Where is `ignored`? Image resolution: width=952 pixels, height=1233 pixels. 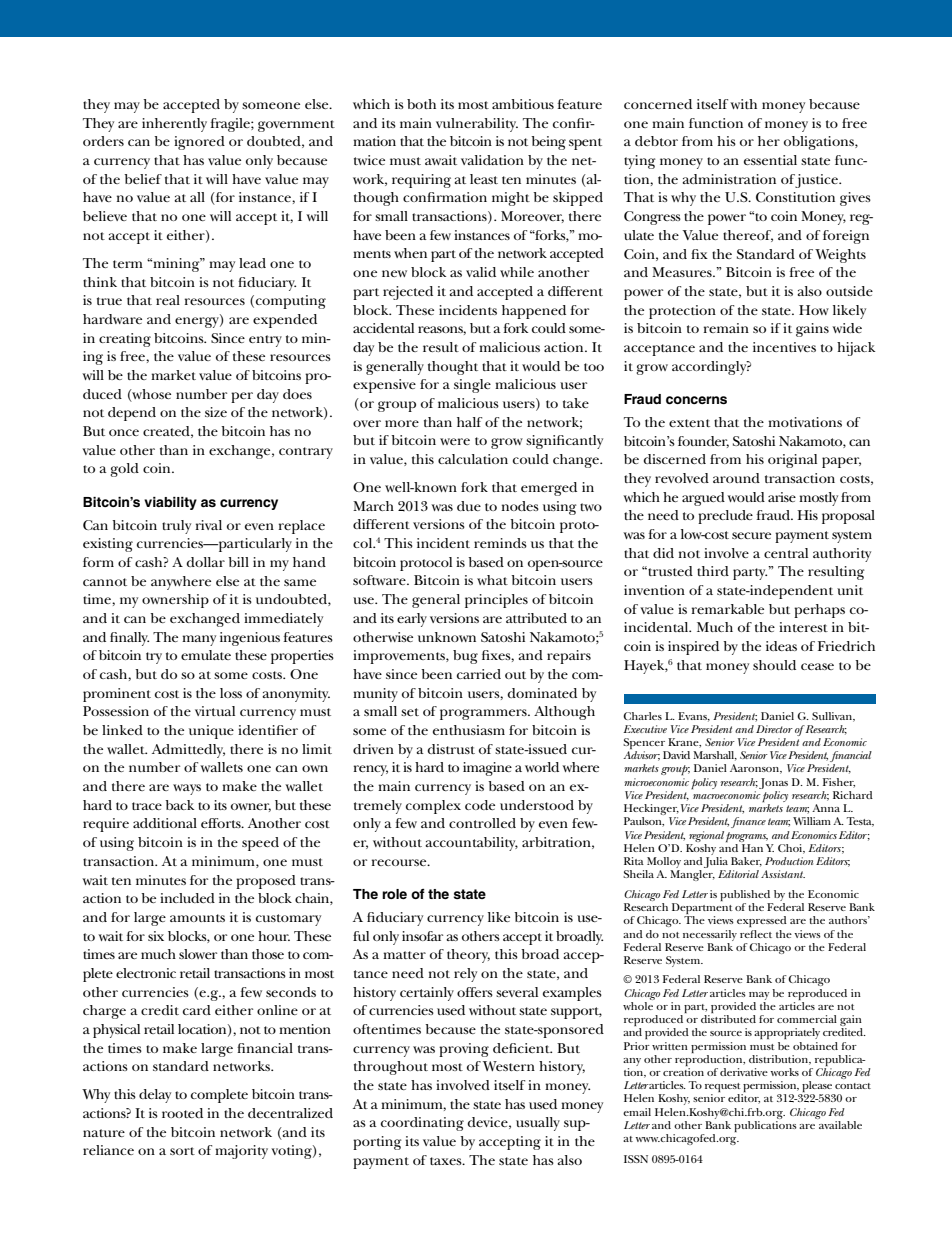
ignored is located at coordinates (199, 143).
